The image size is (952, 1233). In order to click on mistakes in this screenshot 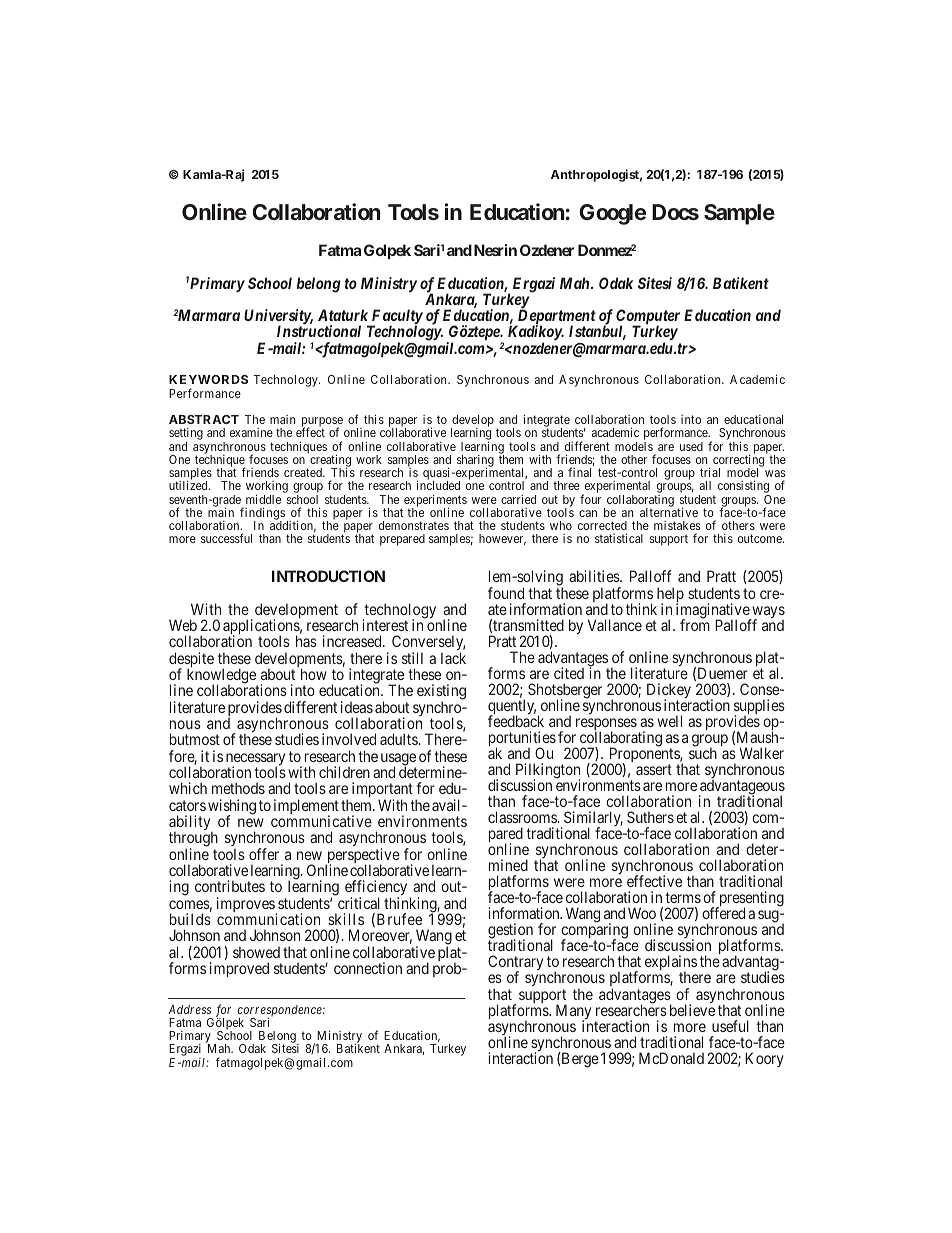, I will do `click(677, 525)`.
